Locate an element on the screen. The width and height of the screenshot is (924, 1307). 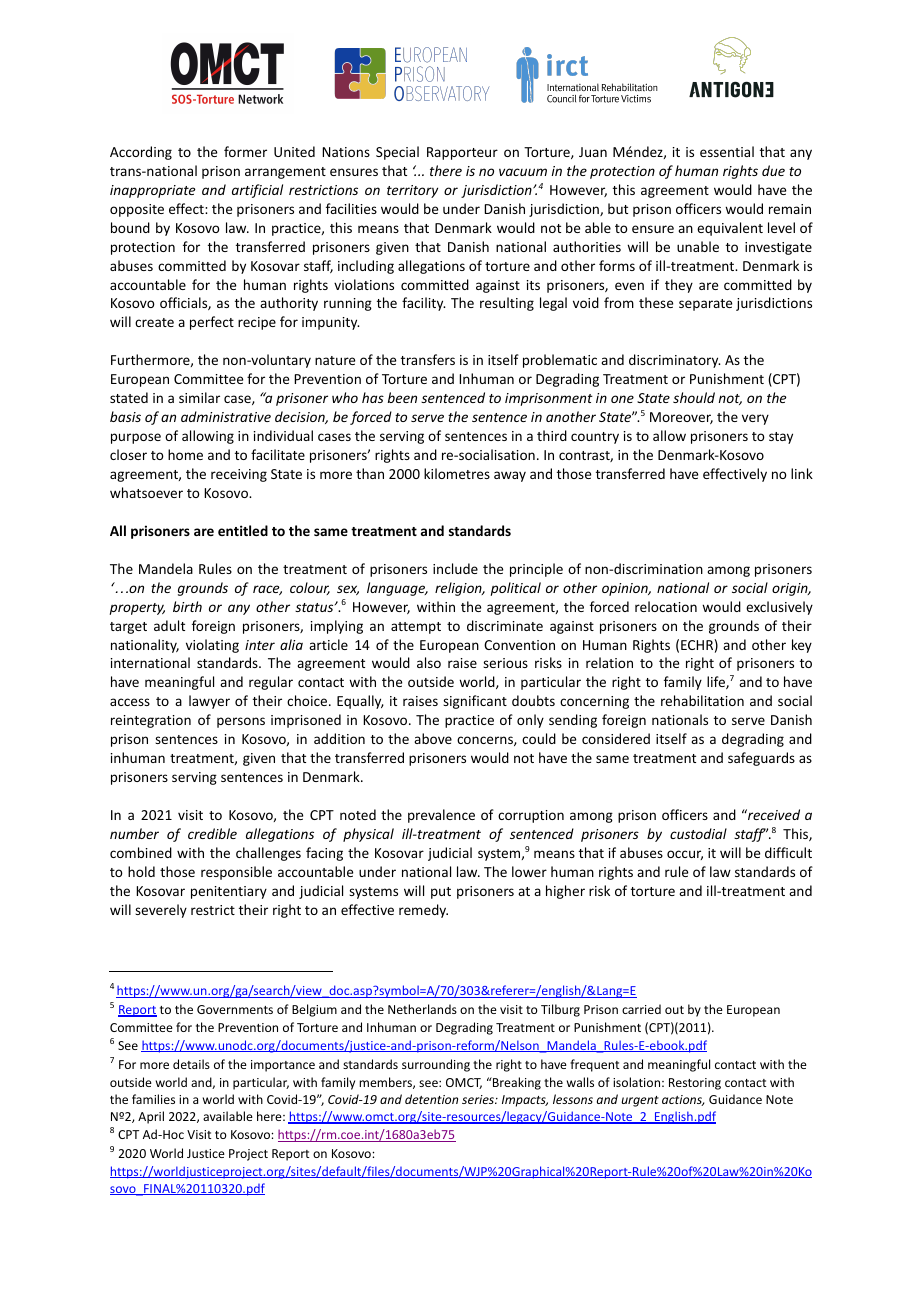
kilometres is located at coordinates (457, 473).
